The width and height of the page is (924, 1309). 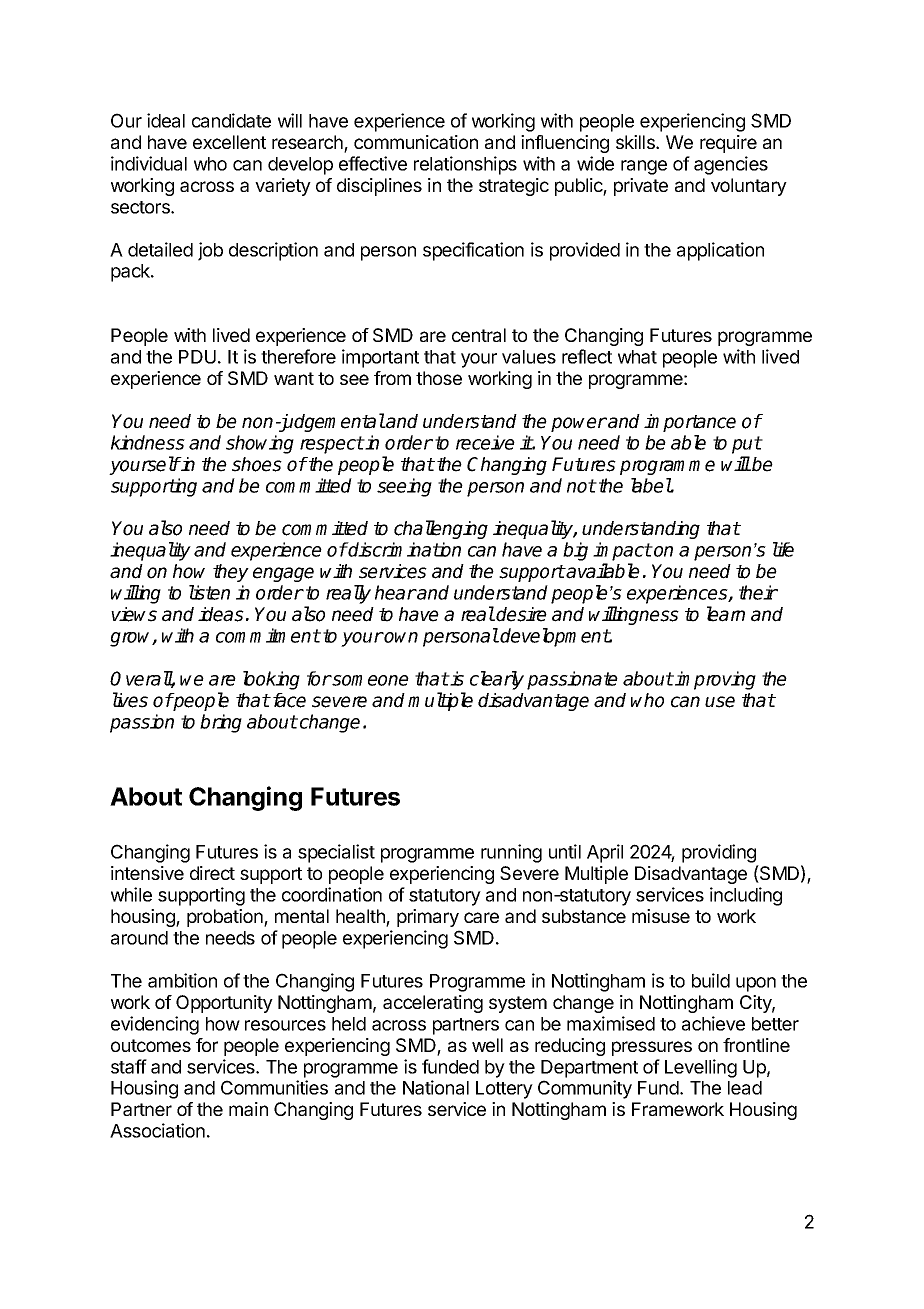 I want to click on improving, so click(x=715, y=680).
